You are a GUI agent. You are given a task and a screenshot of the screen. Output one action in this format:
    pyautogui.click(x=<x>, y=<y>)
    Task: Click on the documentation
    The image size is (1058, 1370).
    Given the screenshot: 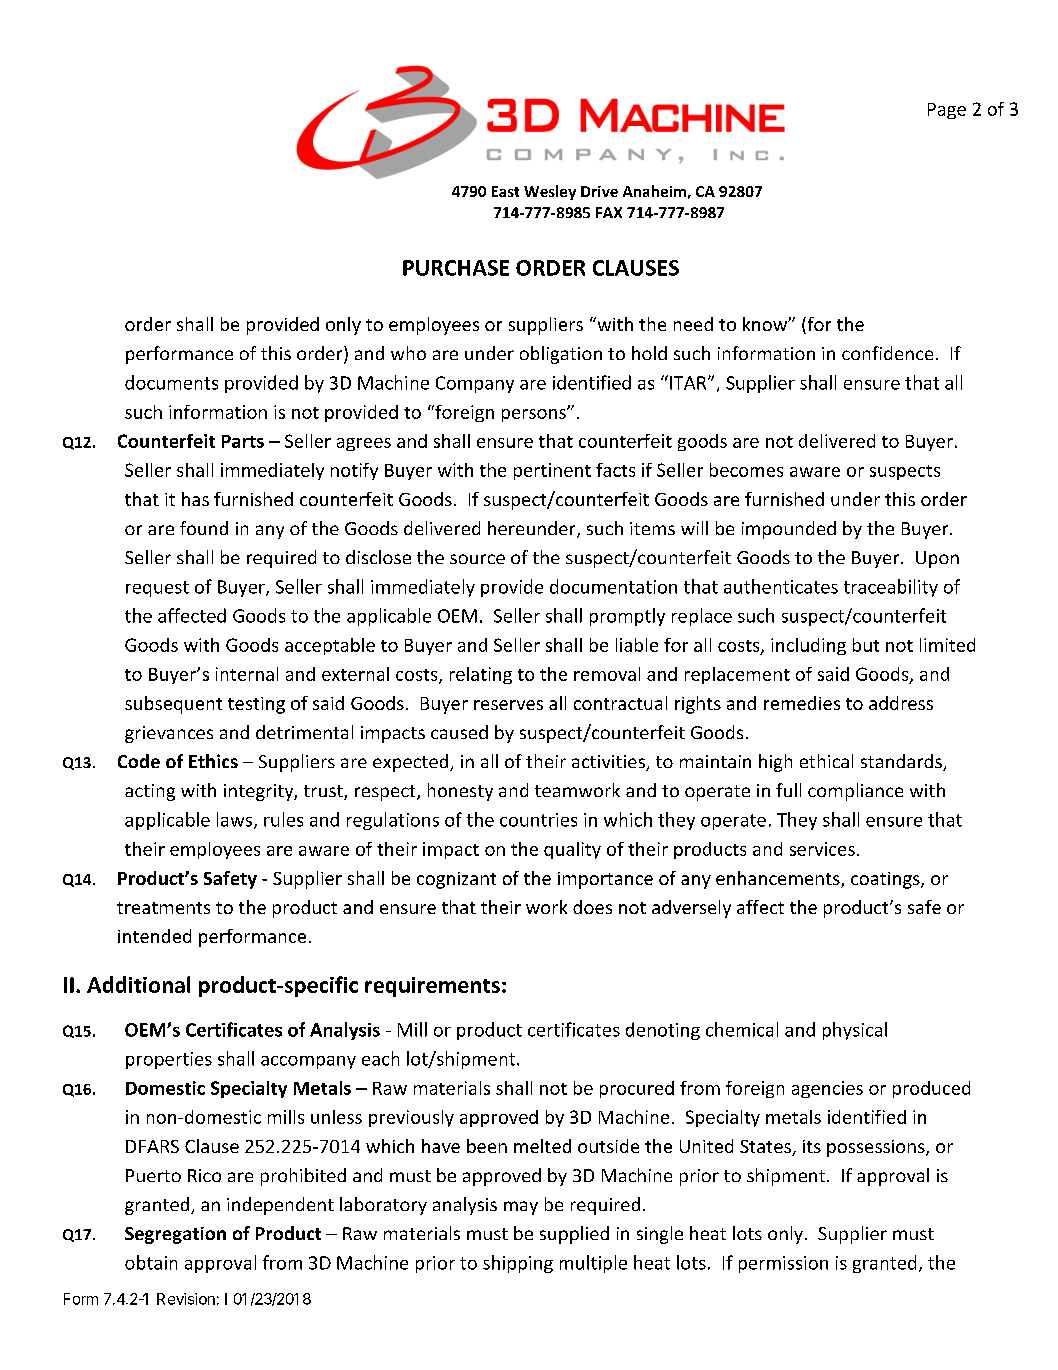 What is the action you would take?
    pyautogui.click(x=613, y=586)
